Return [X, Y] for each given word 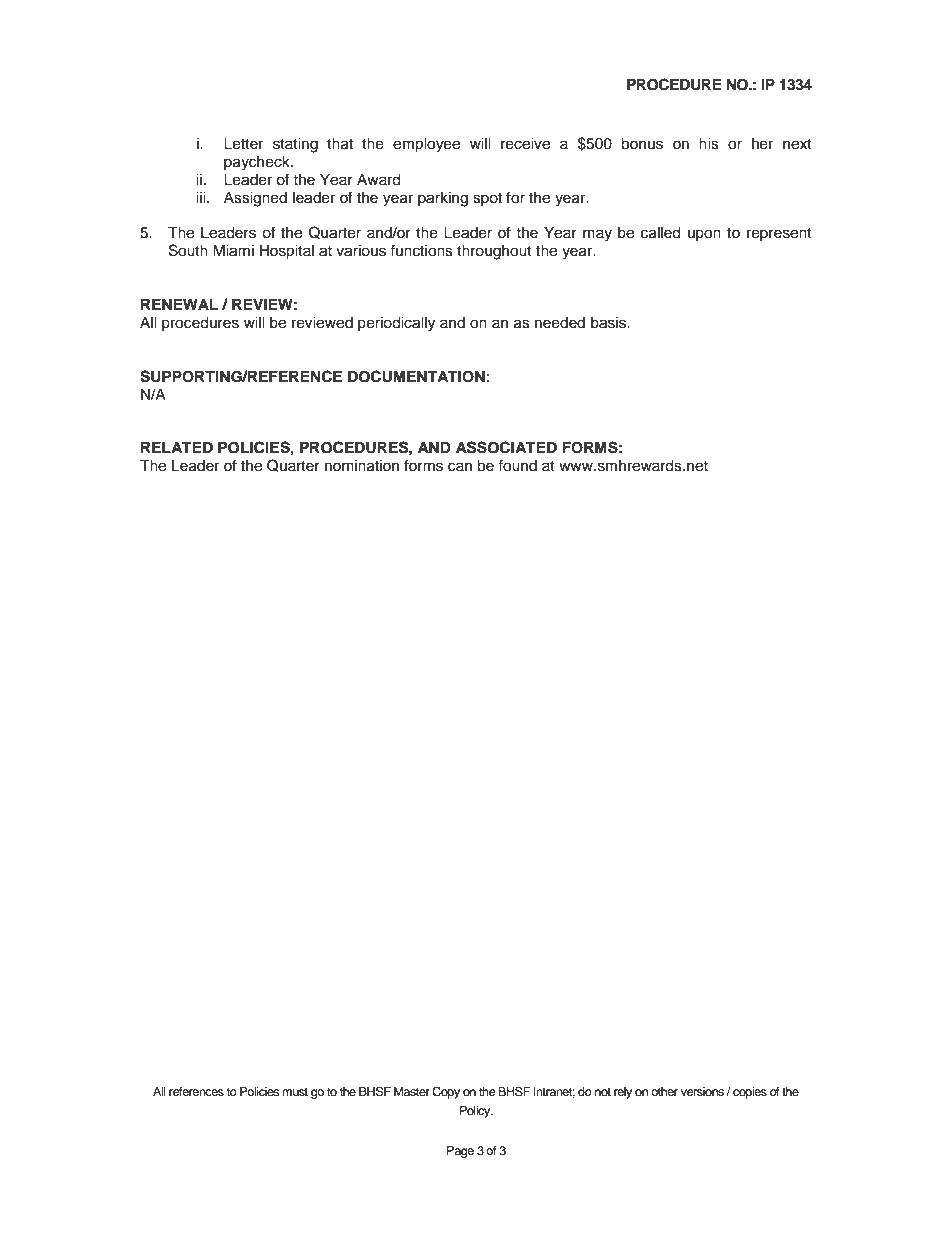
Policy [476, 1112]
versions [702, 1091]
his [709, 144]
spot [487, 199]
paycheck [258, 163]
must [295, 1092]
